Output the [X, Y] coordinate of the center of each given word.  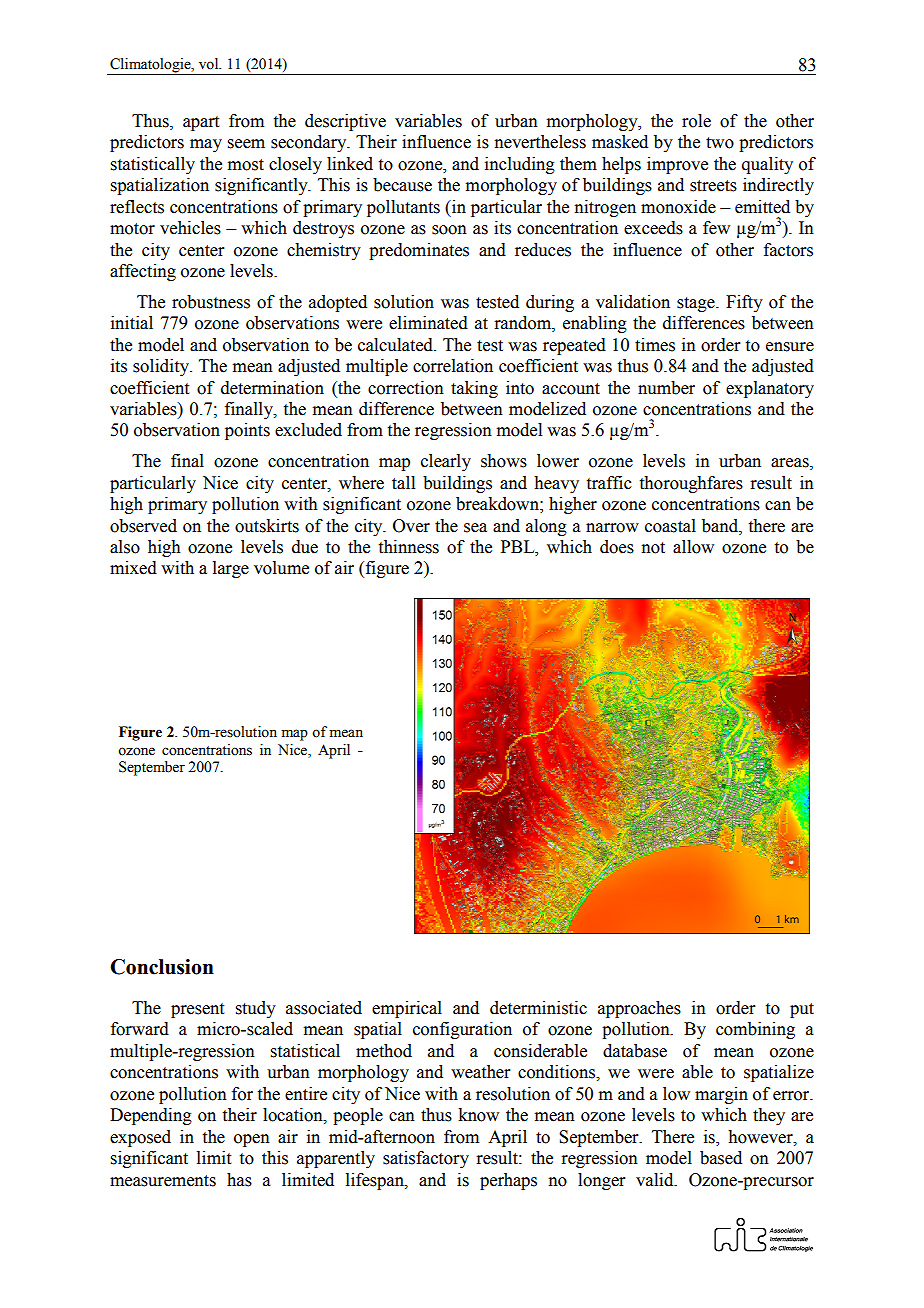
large [231, 569]
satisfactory [426, 1159]
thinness [409, 547]
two [720, 143]
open [252, 1140]
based [721, 1158]
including [520, 165]
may [206, 145]
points [247, 431]
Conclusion [162, 967]
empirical [407, 1009]
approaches [639, 1009]
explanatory [770, 389]
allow [693, 547]
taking [474, 389]
